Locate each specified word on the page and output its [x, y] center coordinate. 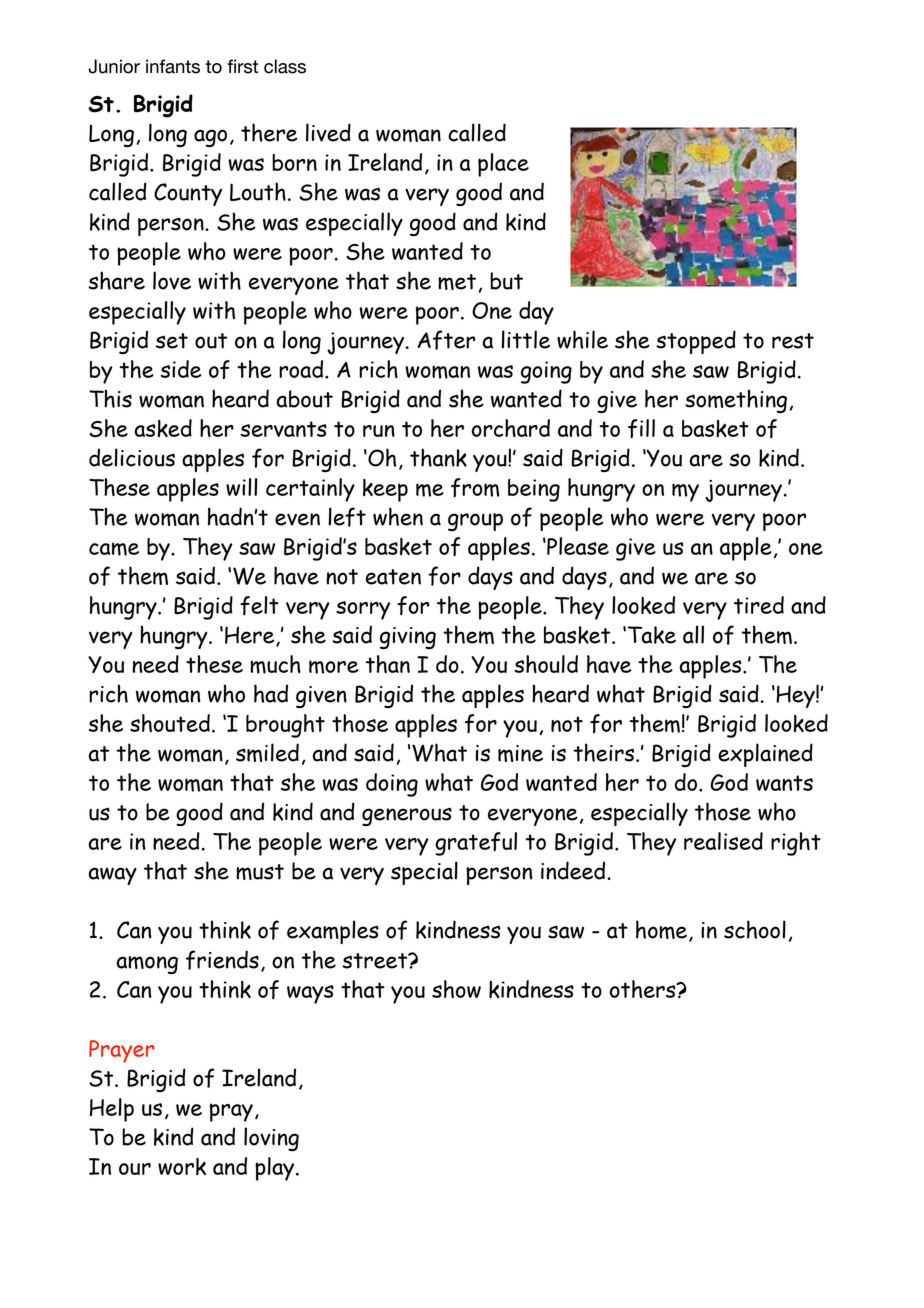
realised [723, 841]
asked [163, 428]
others [644, 989]
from [475, 487]
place [503, 165]
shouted [170, 723]
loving [271, 1139]
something [736, 401]
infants [173, 66]
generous [407, 816]
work [182, 1166]
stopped [696, 342]
